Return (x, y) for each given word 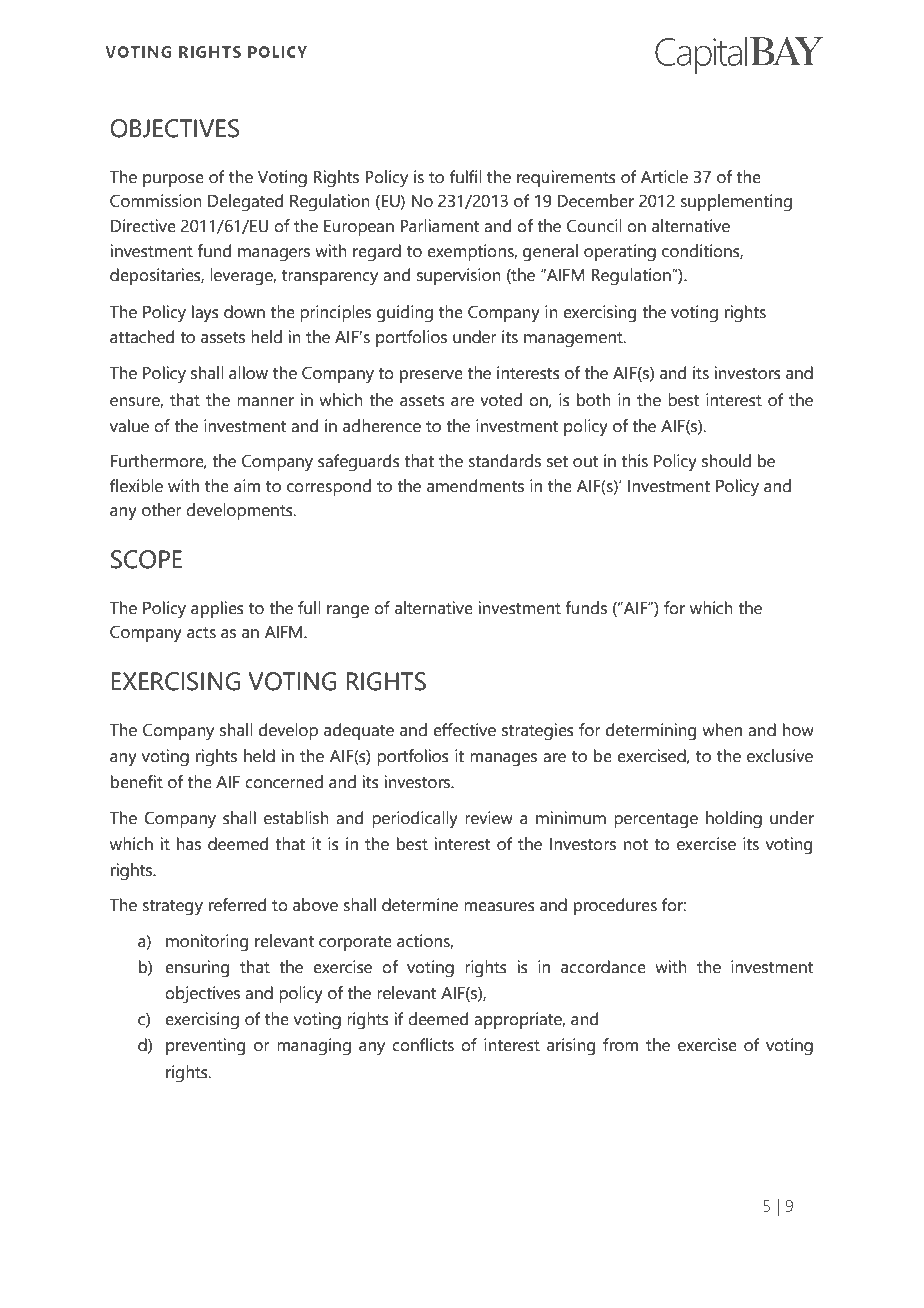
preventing (205, 1047)
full (309, 608)
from (620, 1045)
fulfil (466, 177)
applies (217, 609)
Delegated (245, 203)
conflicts (423, 1045)
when (722, 730)
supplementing (736, 203)
